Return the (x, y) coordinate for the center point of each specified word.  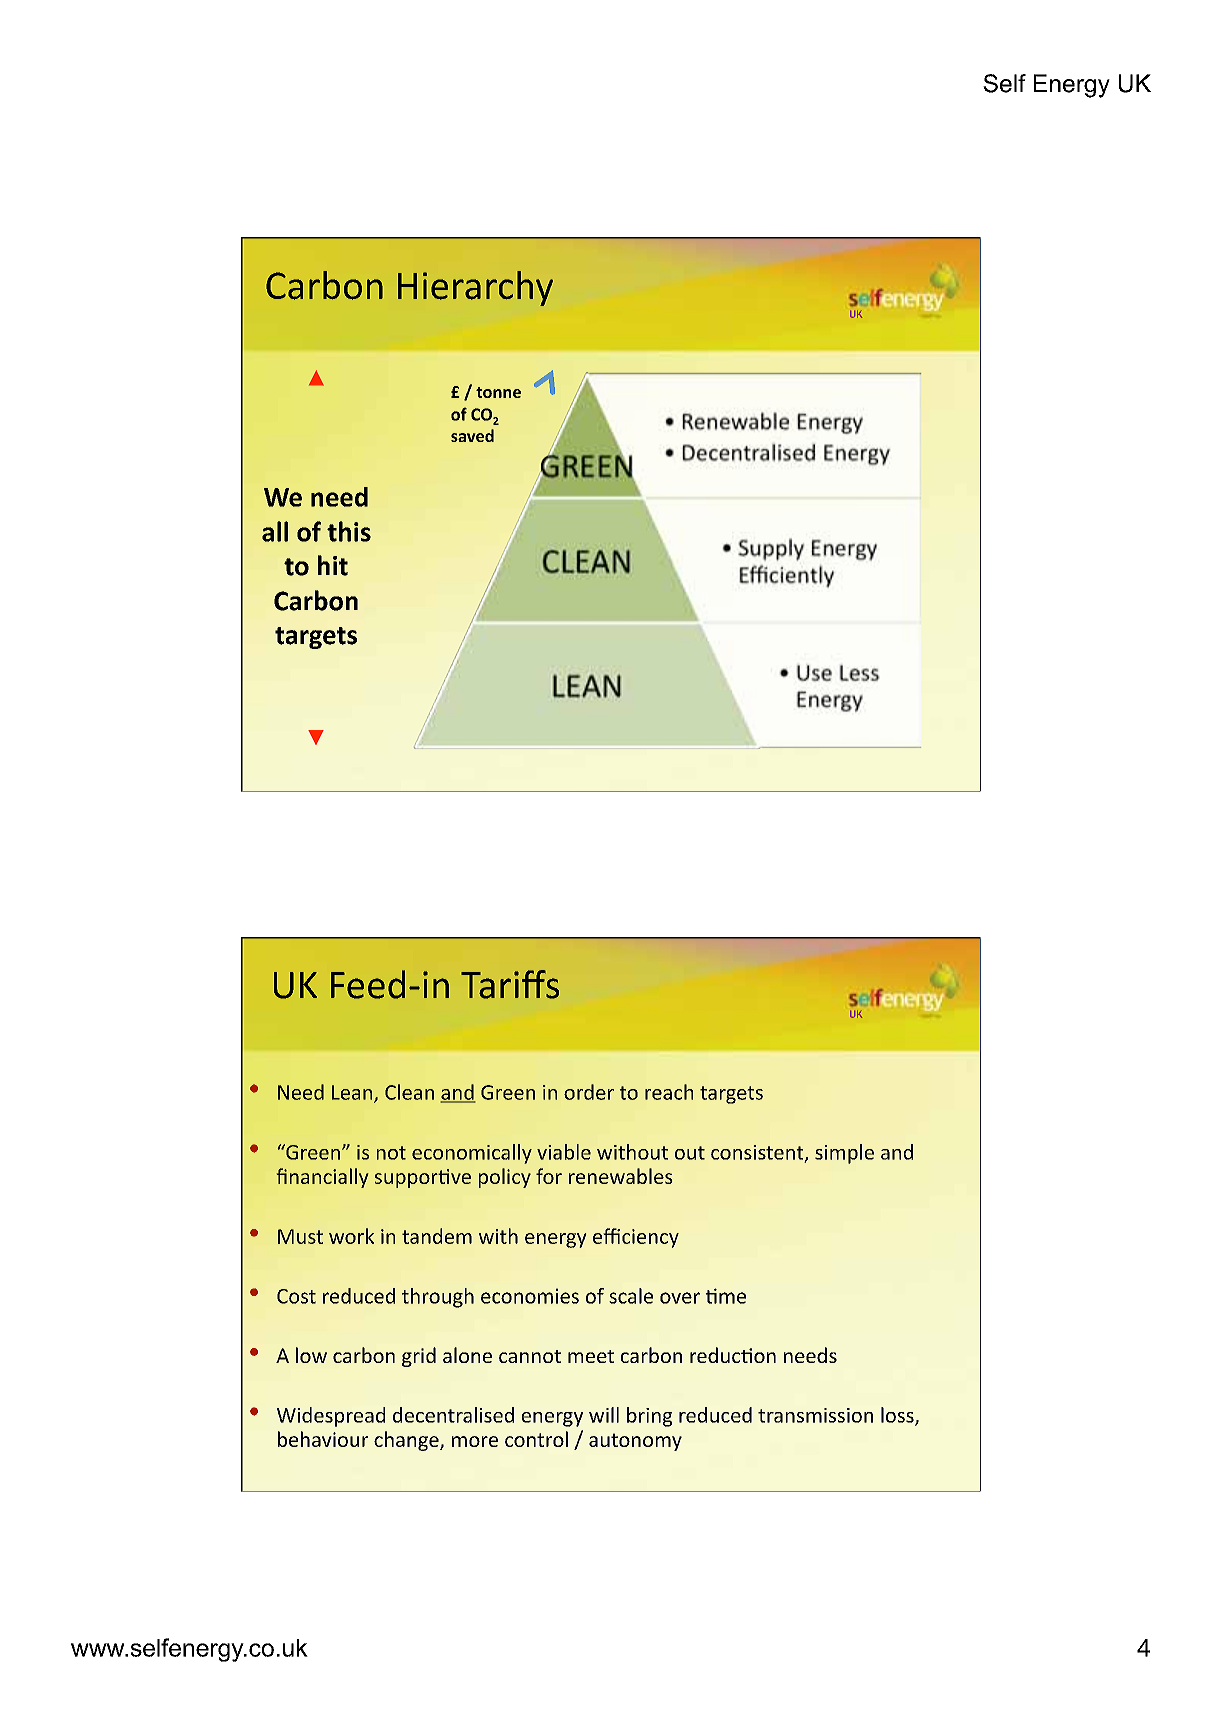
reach (669, 1092)
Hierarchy (475, 288)
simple (844, 1154)
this (349, 531)
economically (472, 1154)
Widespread (331, 1417)
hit (333, 565)
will (604, 1415)
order (589, 1092)
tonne (498, 392)
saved (472, 435)
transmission (815, 1415)
